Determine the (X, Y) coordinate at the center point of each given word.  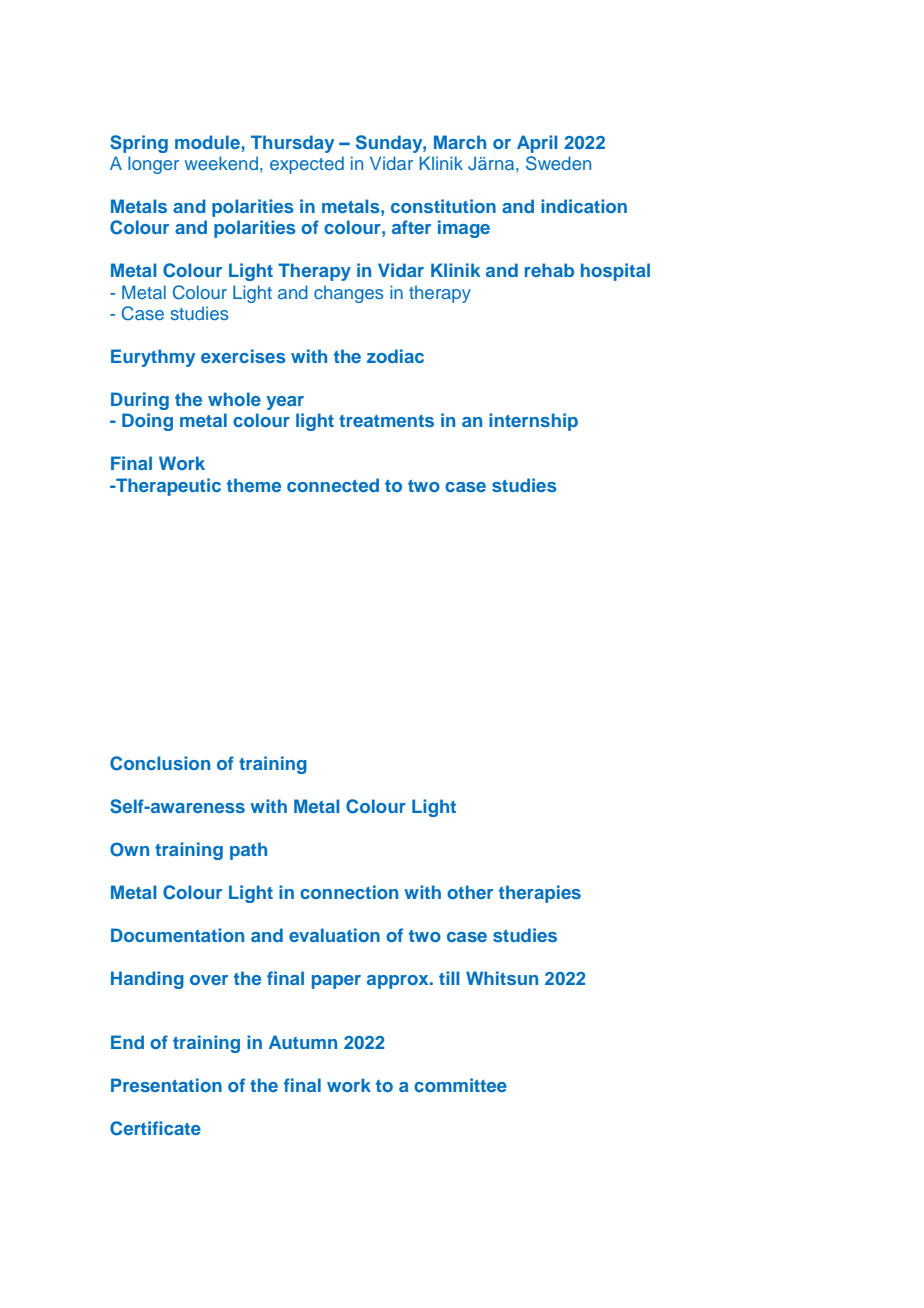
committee (460, 1085)
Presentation (166, 1085)
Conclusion (160, 763)
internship (533, 422)
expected (307, 165)
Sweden (558, 163)
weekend (221, 163)
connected (333, 485)
